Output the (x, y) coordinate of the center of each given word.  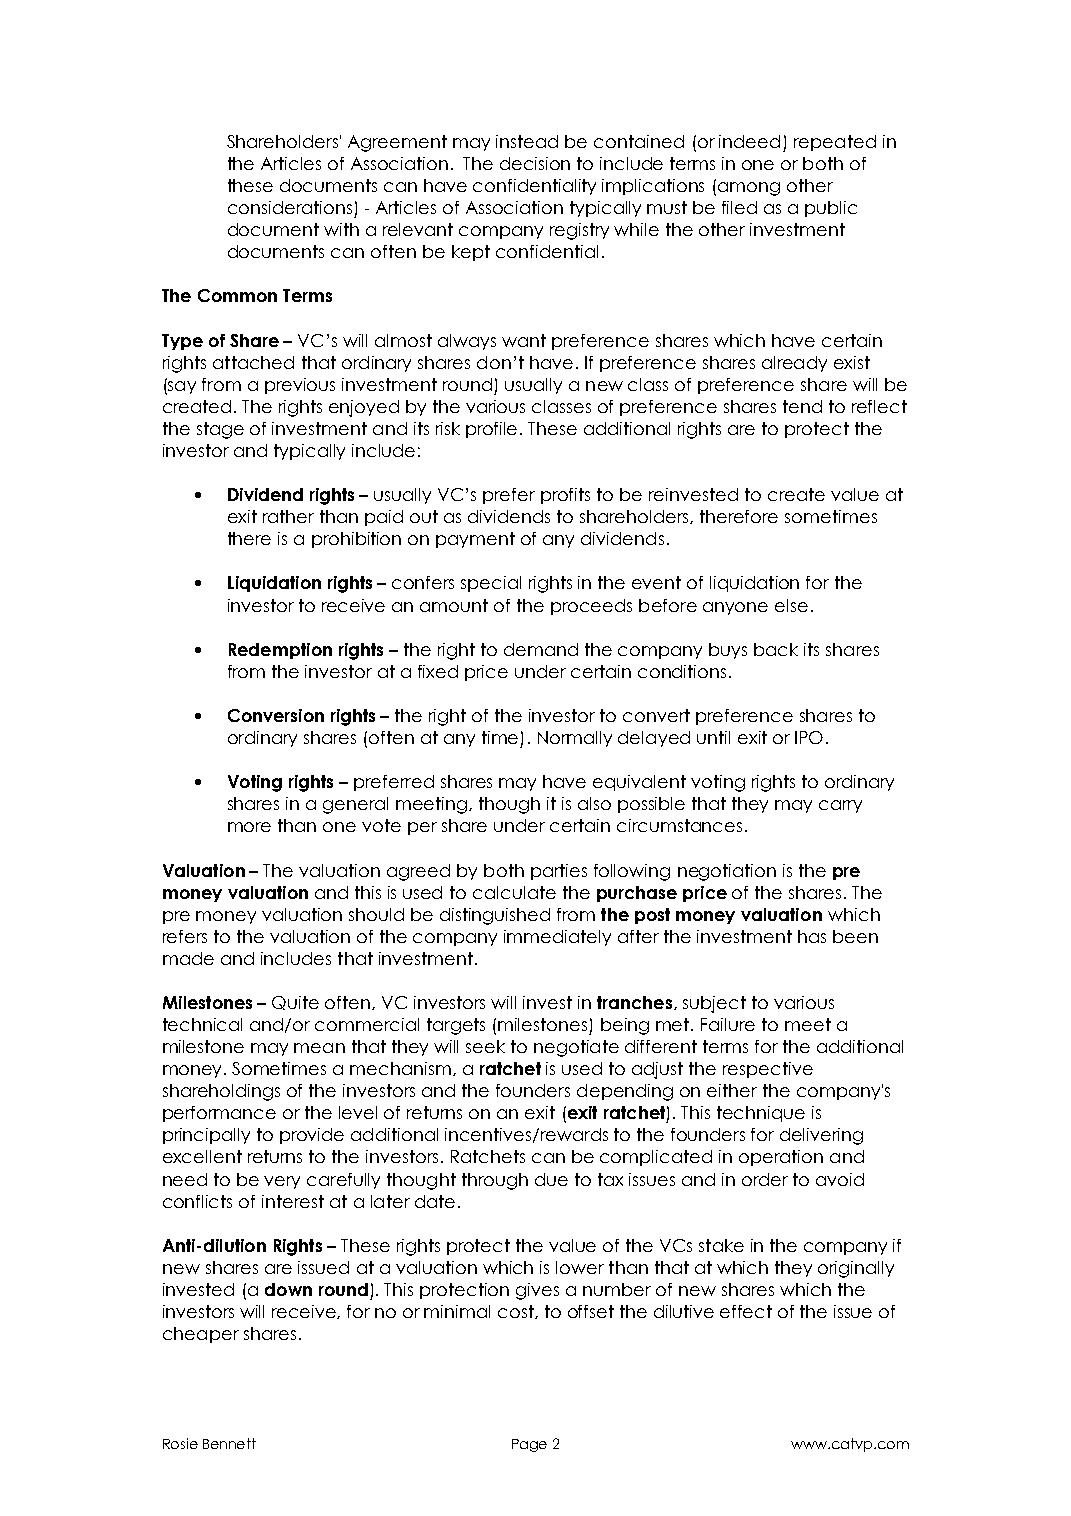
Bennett (229, 1443)
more (249, 827)
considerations (290, 207)
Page (529, 1445)
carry (840, 806)
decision (535, 163)
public (831, 209)
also (594, 803)
